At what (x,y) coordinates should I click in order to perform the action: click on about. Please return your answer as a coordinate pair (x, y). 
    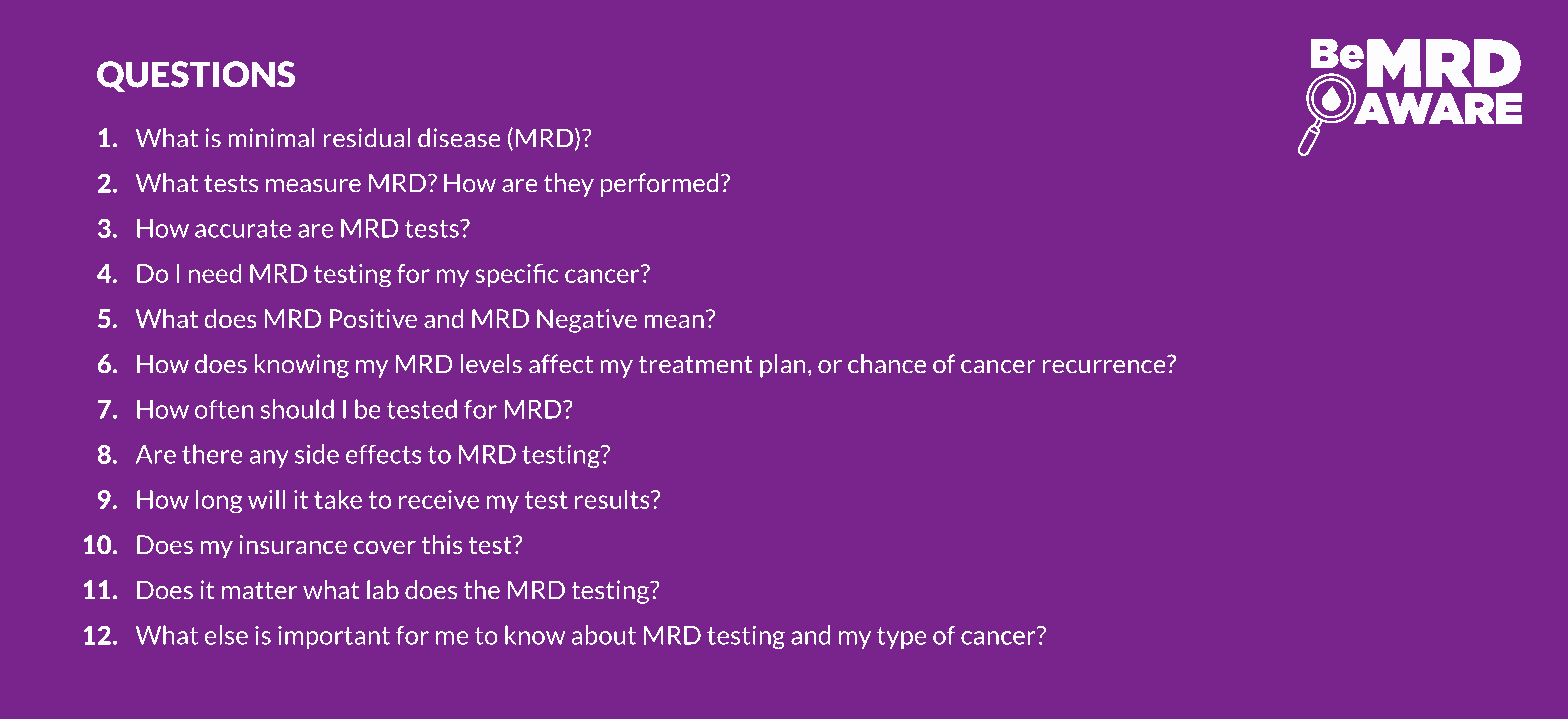
    Looking at the image, I should click on (604, 635).
